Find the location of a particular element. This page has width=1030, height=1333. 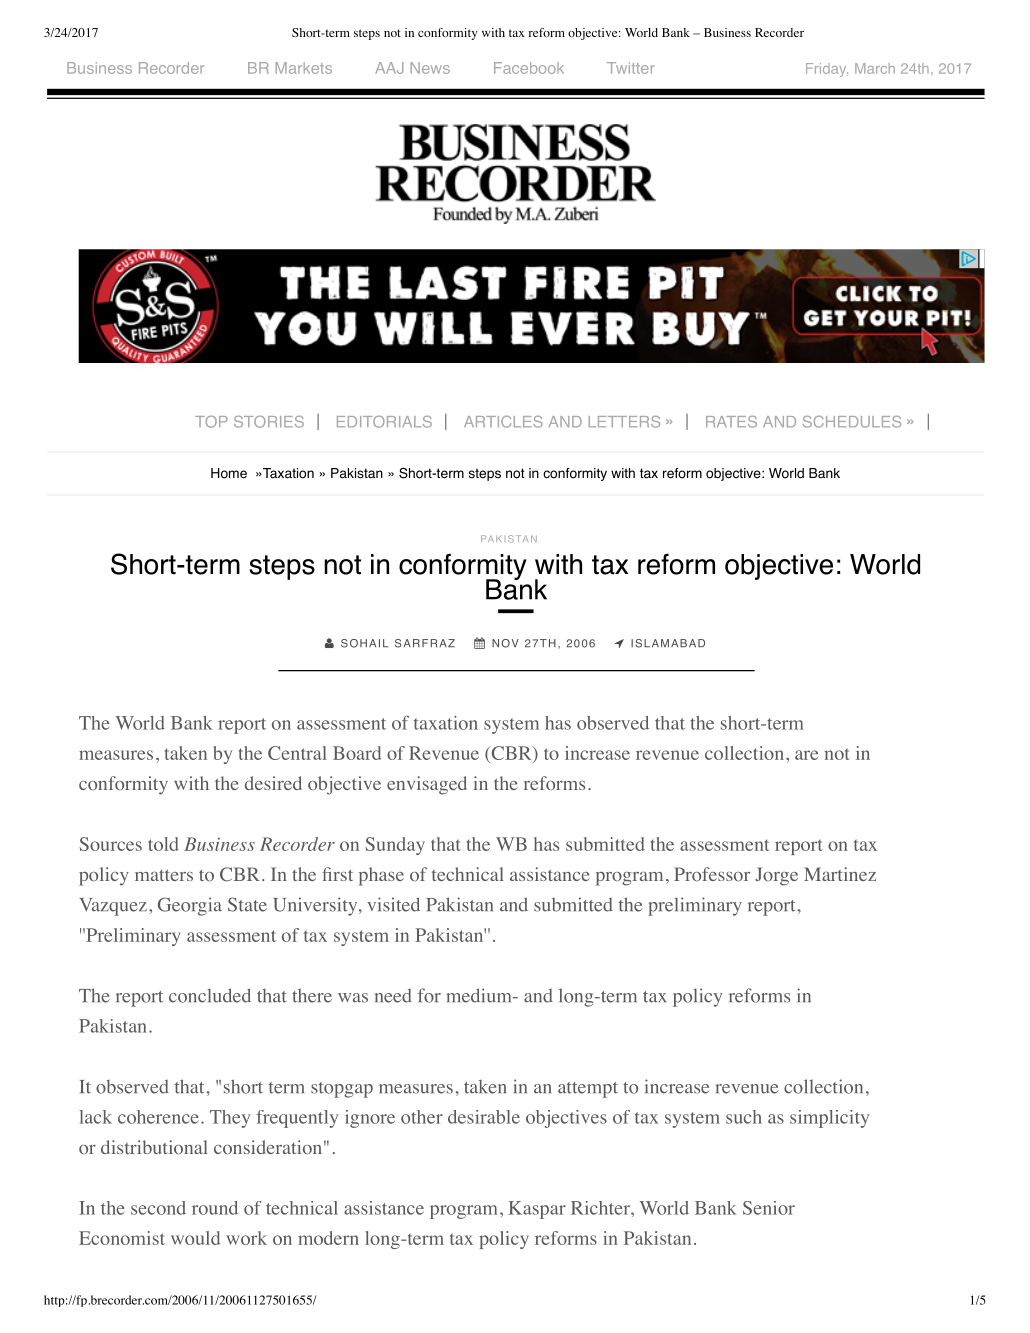

Facebook is located at coordinates (529, 68).
